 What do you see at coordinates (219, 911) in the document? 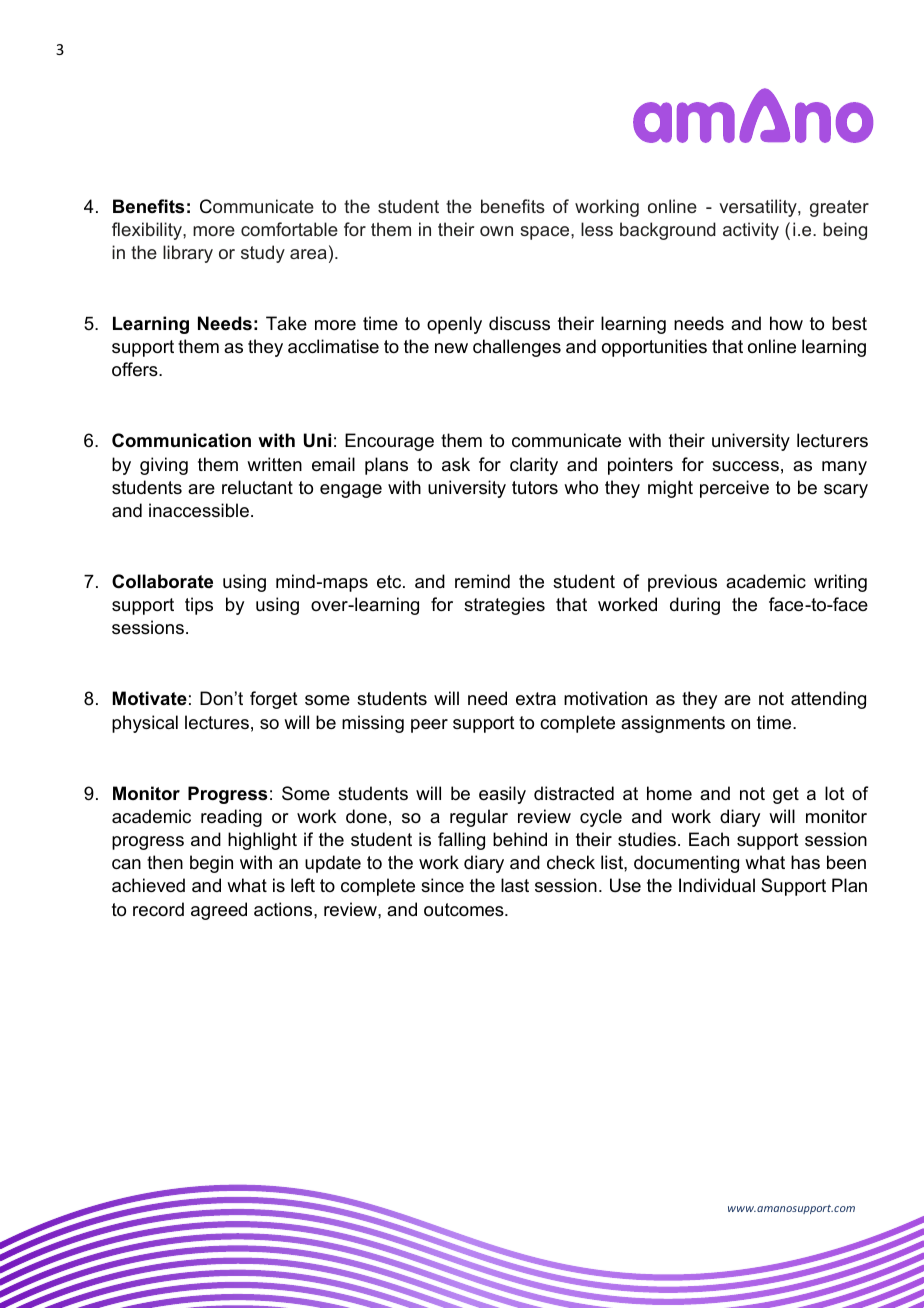
I see `agreed` at bounding box center [219, 911].
